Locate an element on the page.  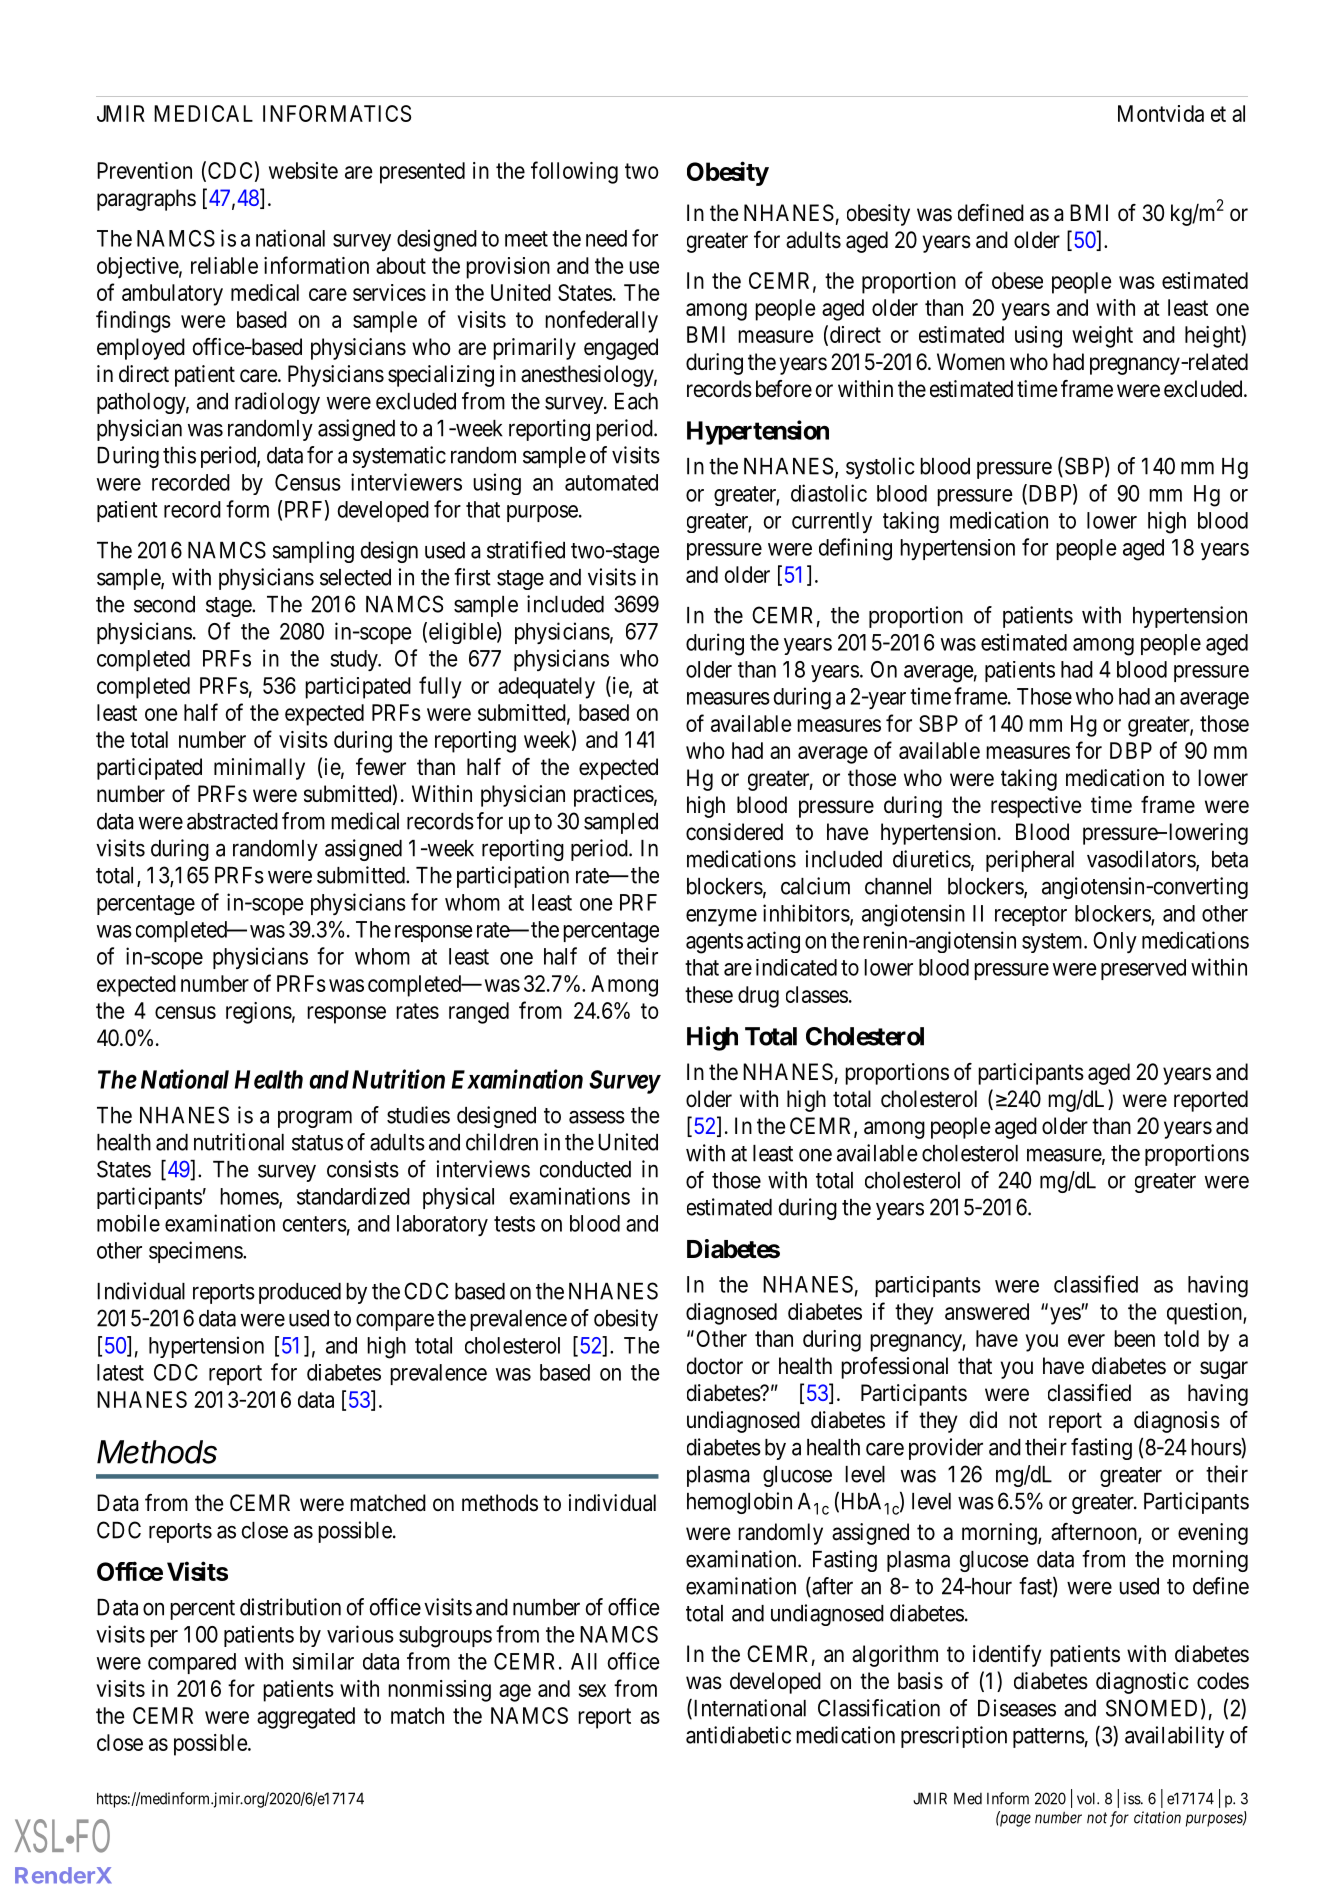
defining is located at coordinates (855, 549).
